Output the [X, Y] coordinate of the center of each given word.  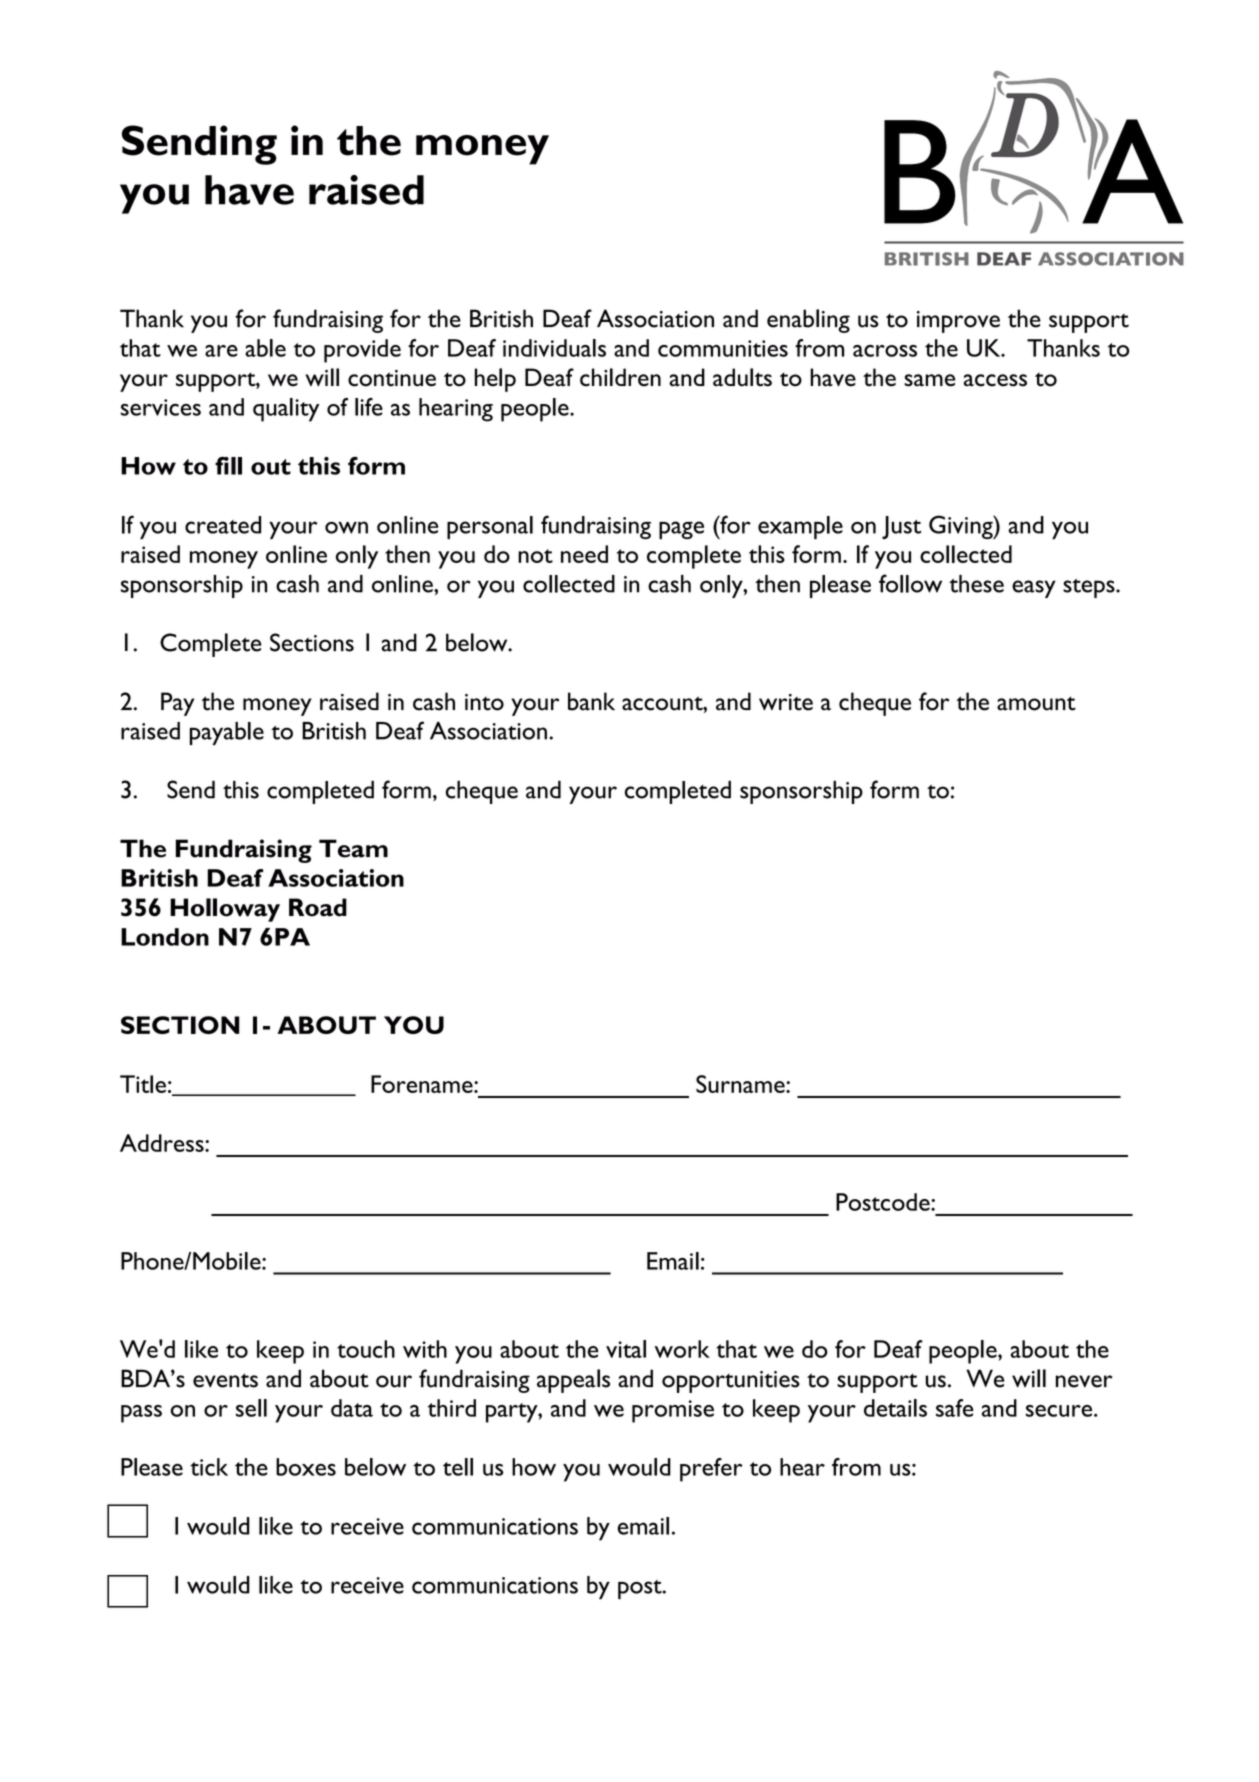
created [223, 525]
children [620, 377]
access [995, 380]
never [1084, 1381]
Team [353, 848]
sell [251, 1408]
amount [1036, 703]
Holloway [225, 910]
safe [955, 1408]
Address [163, 1143]
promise [673, 1411]
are [221, 351]
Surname [741, 1084]
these [976, 584]
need [584, 554]
